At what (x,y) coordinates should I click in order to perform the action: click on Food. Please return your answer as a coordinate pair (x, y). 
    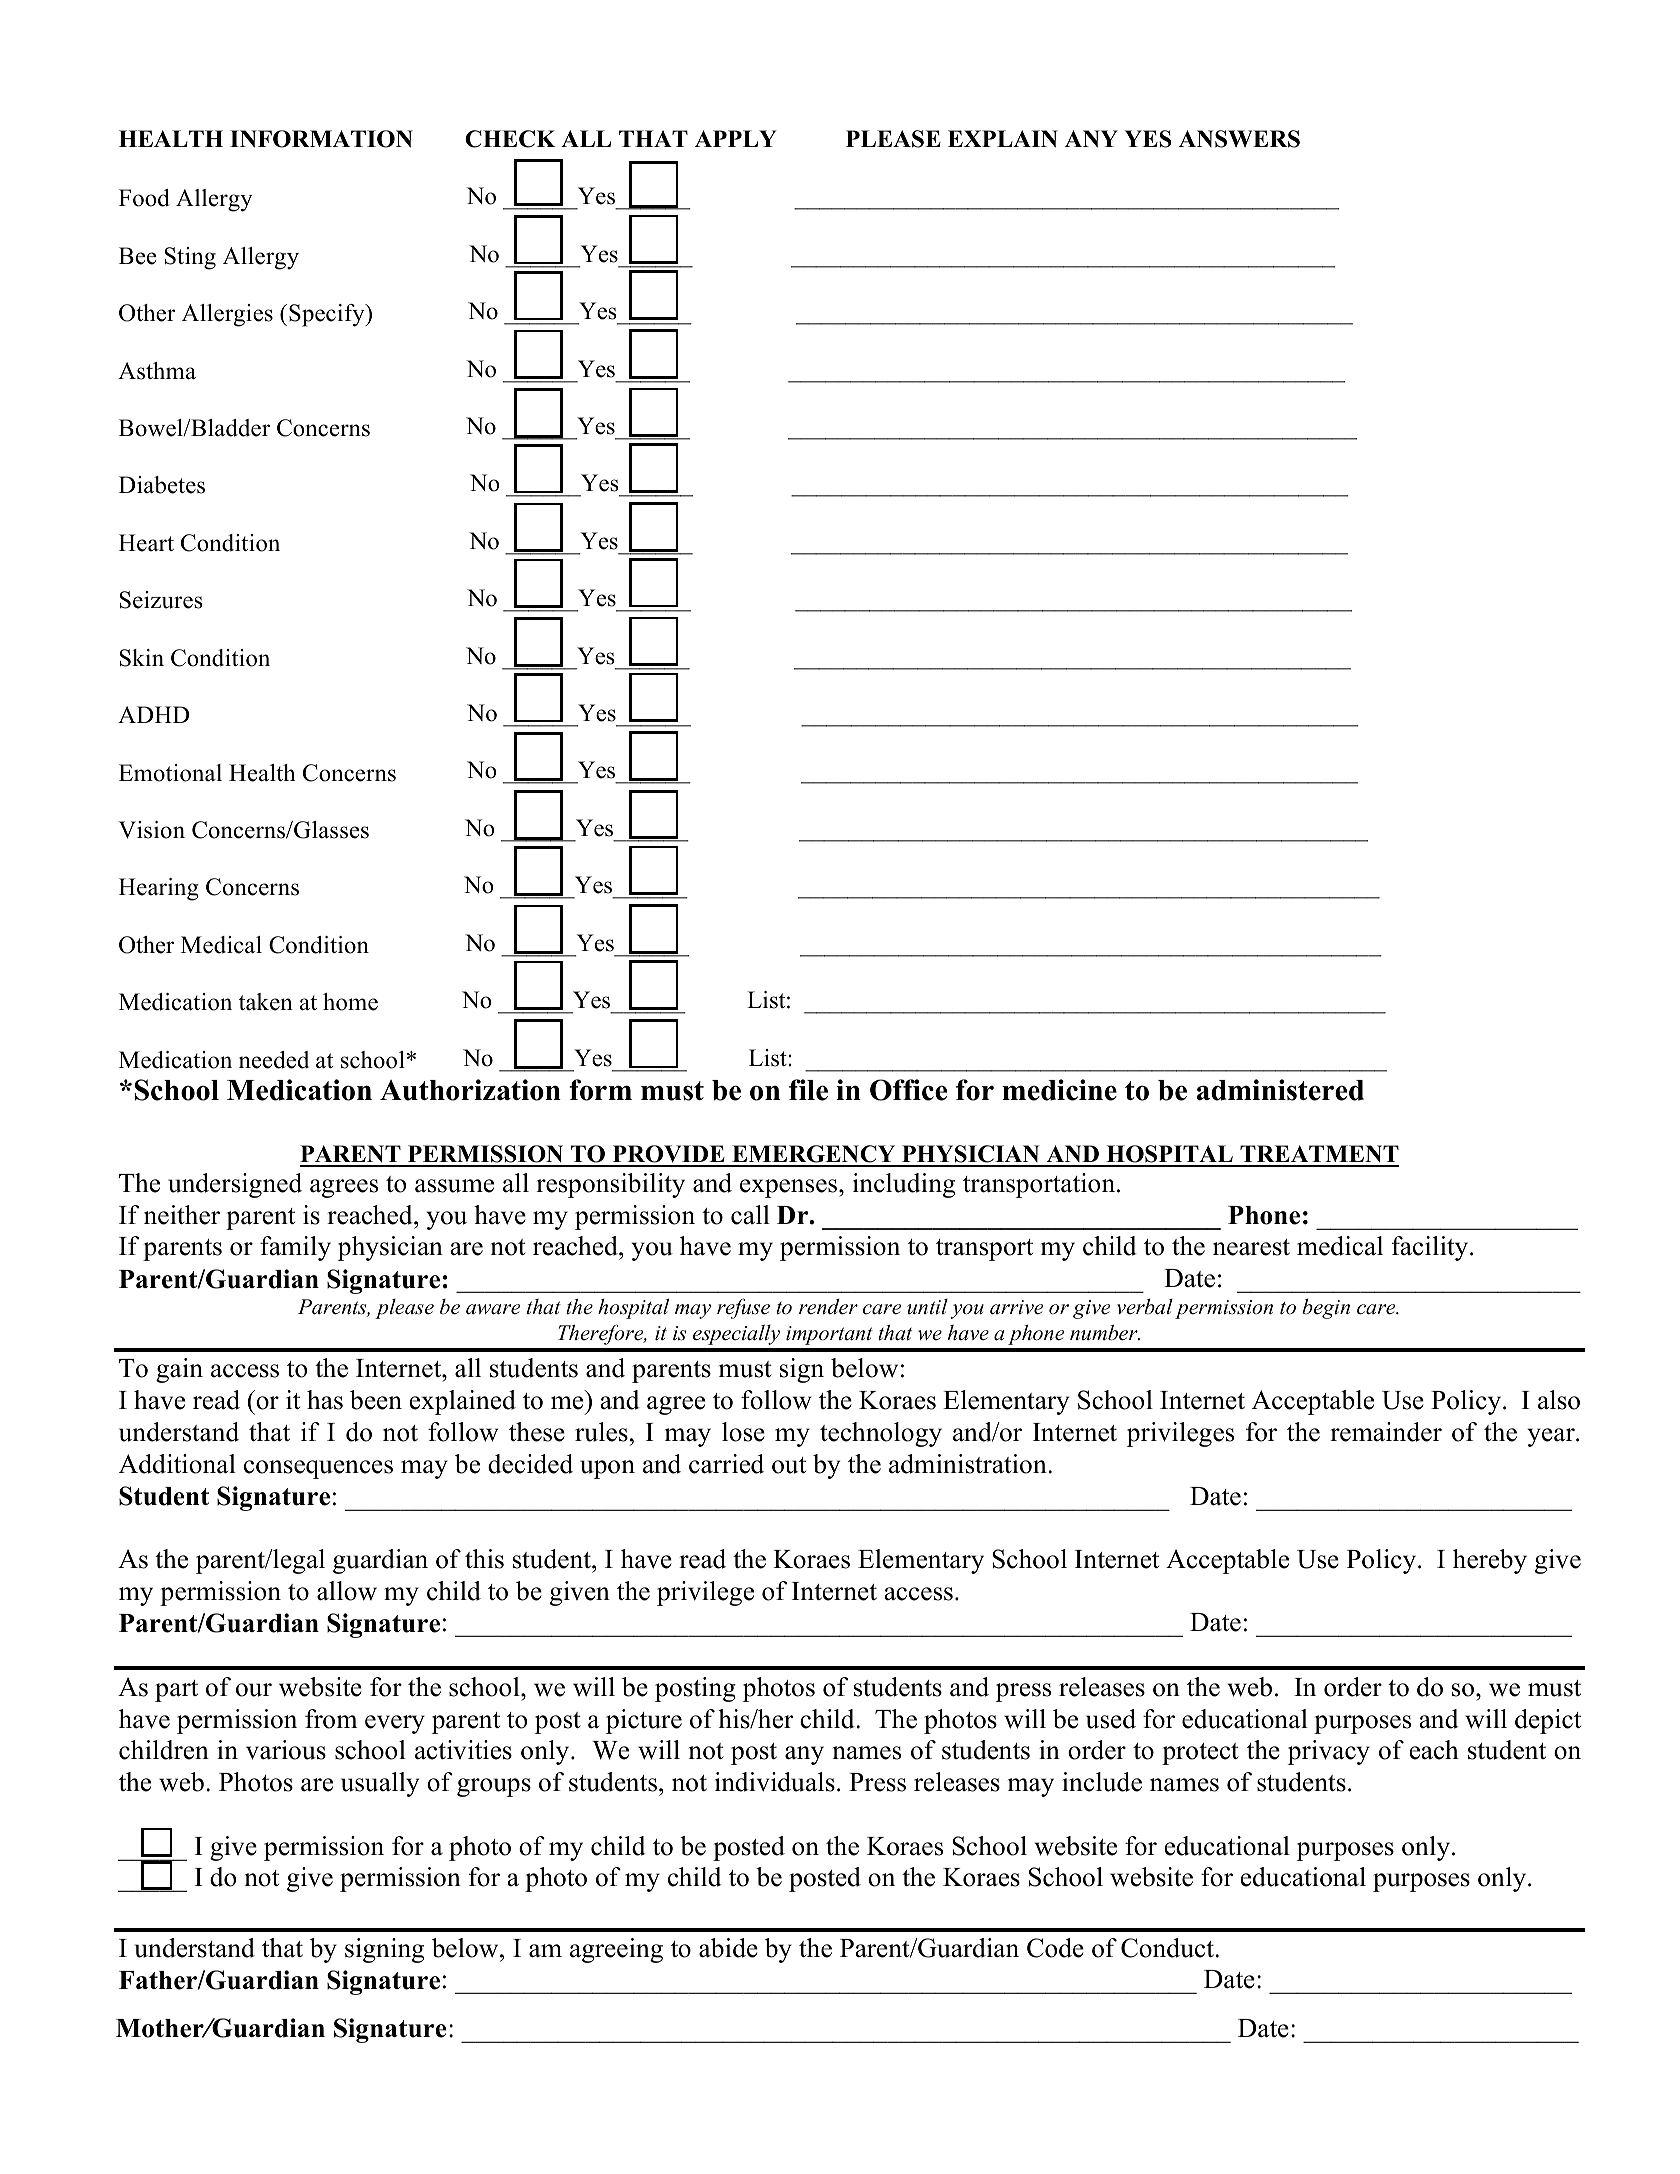
    Looking at the image, I should click on (144, 198).
